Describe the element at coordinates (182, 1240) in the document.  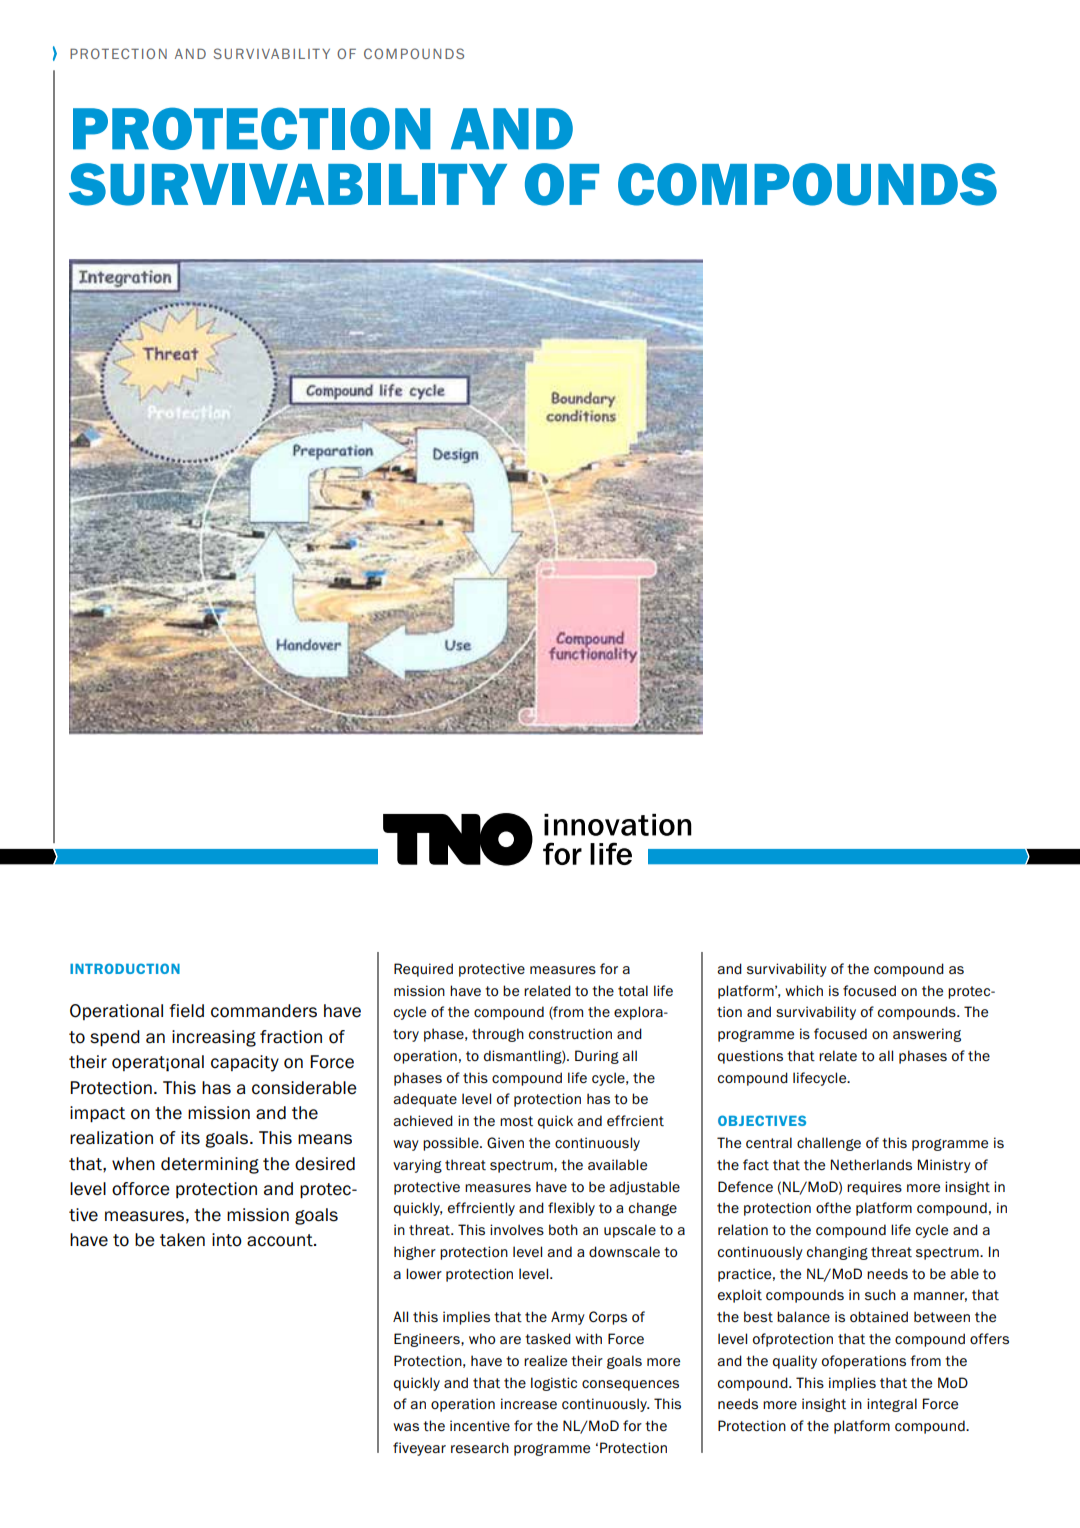
I see `taken` at that location.
